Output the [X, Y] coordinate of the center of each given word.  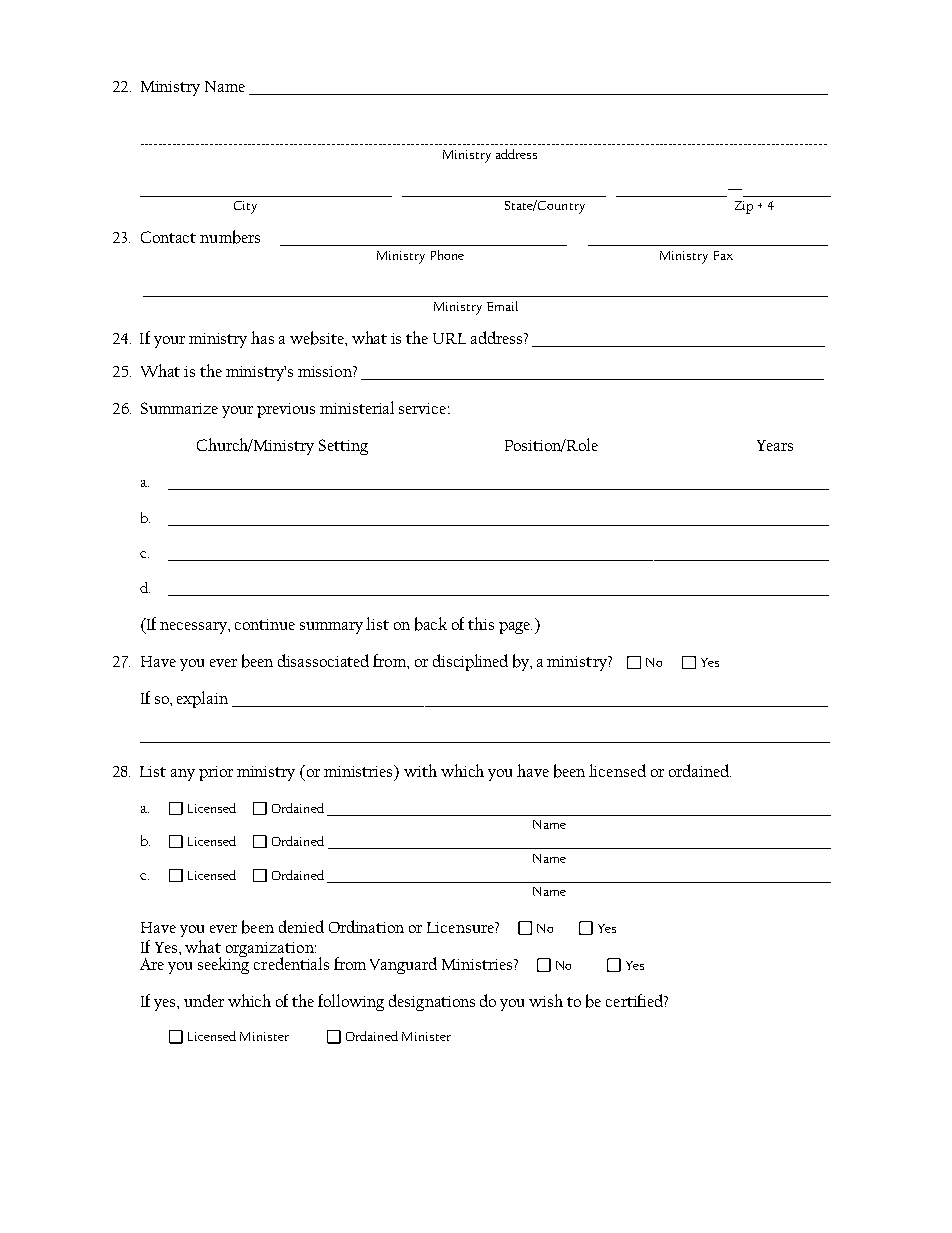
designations [432, 1002]
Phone [447, 255]
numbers [230, 237]
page [515, 628]
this [481, 623]
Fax [723, 255]
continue [265, 624]
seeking [223, 964]
